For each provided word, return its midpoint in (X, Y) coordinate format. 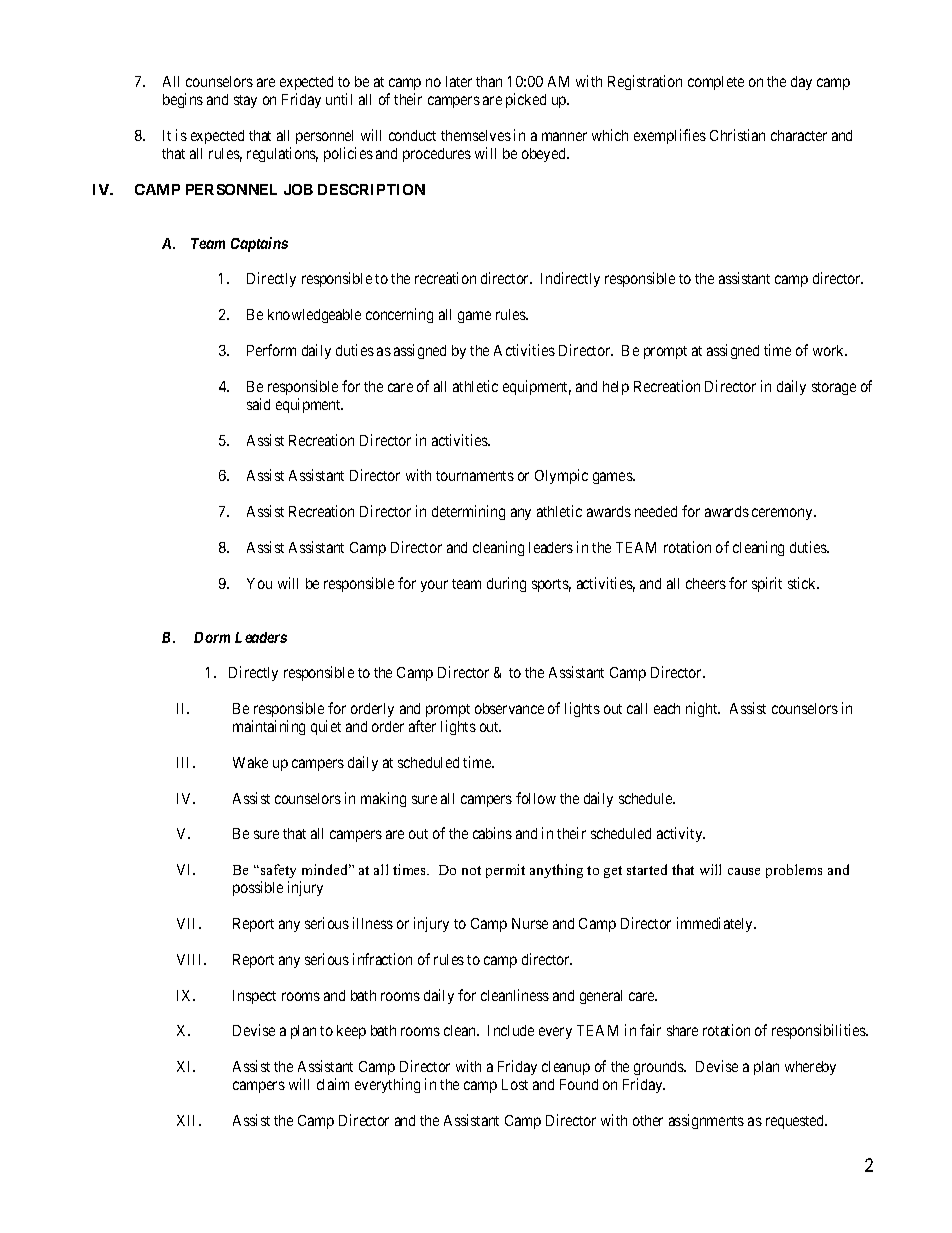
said (258, 404)
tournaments (475, 476)
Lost (515, 1084)
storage (834, 388)
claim (333, 1084)
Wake (250, 762)
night (703, 709)
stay (245, 101)
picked (526, 100)
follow (536, 798)
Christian (737, 135)
